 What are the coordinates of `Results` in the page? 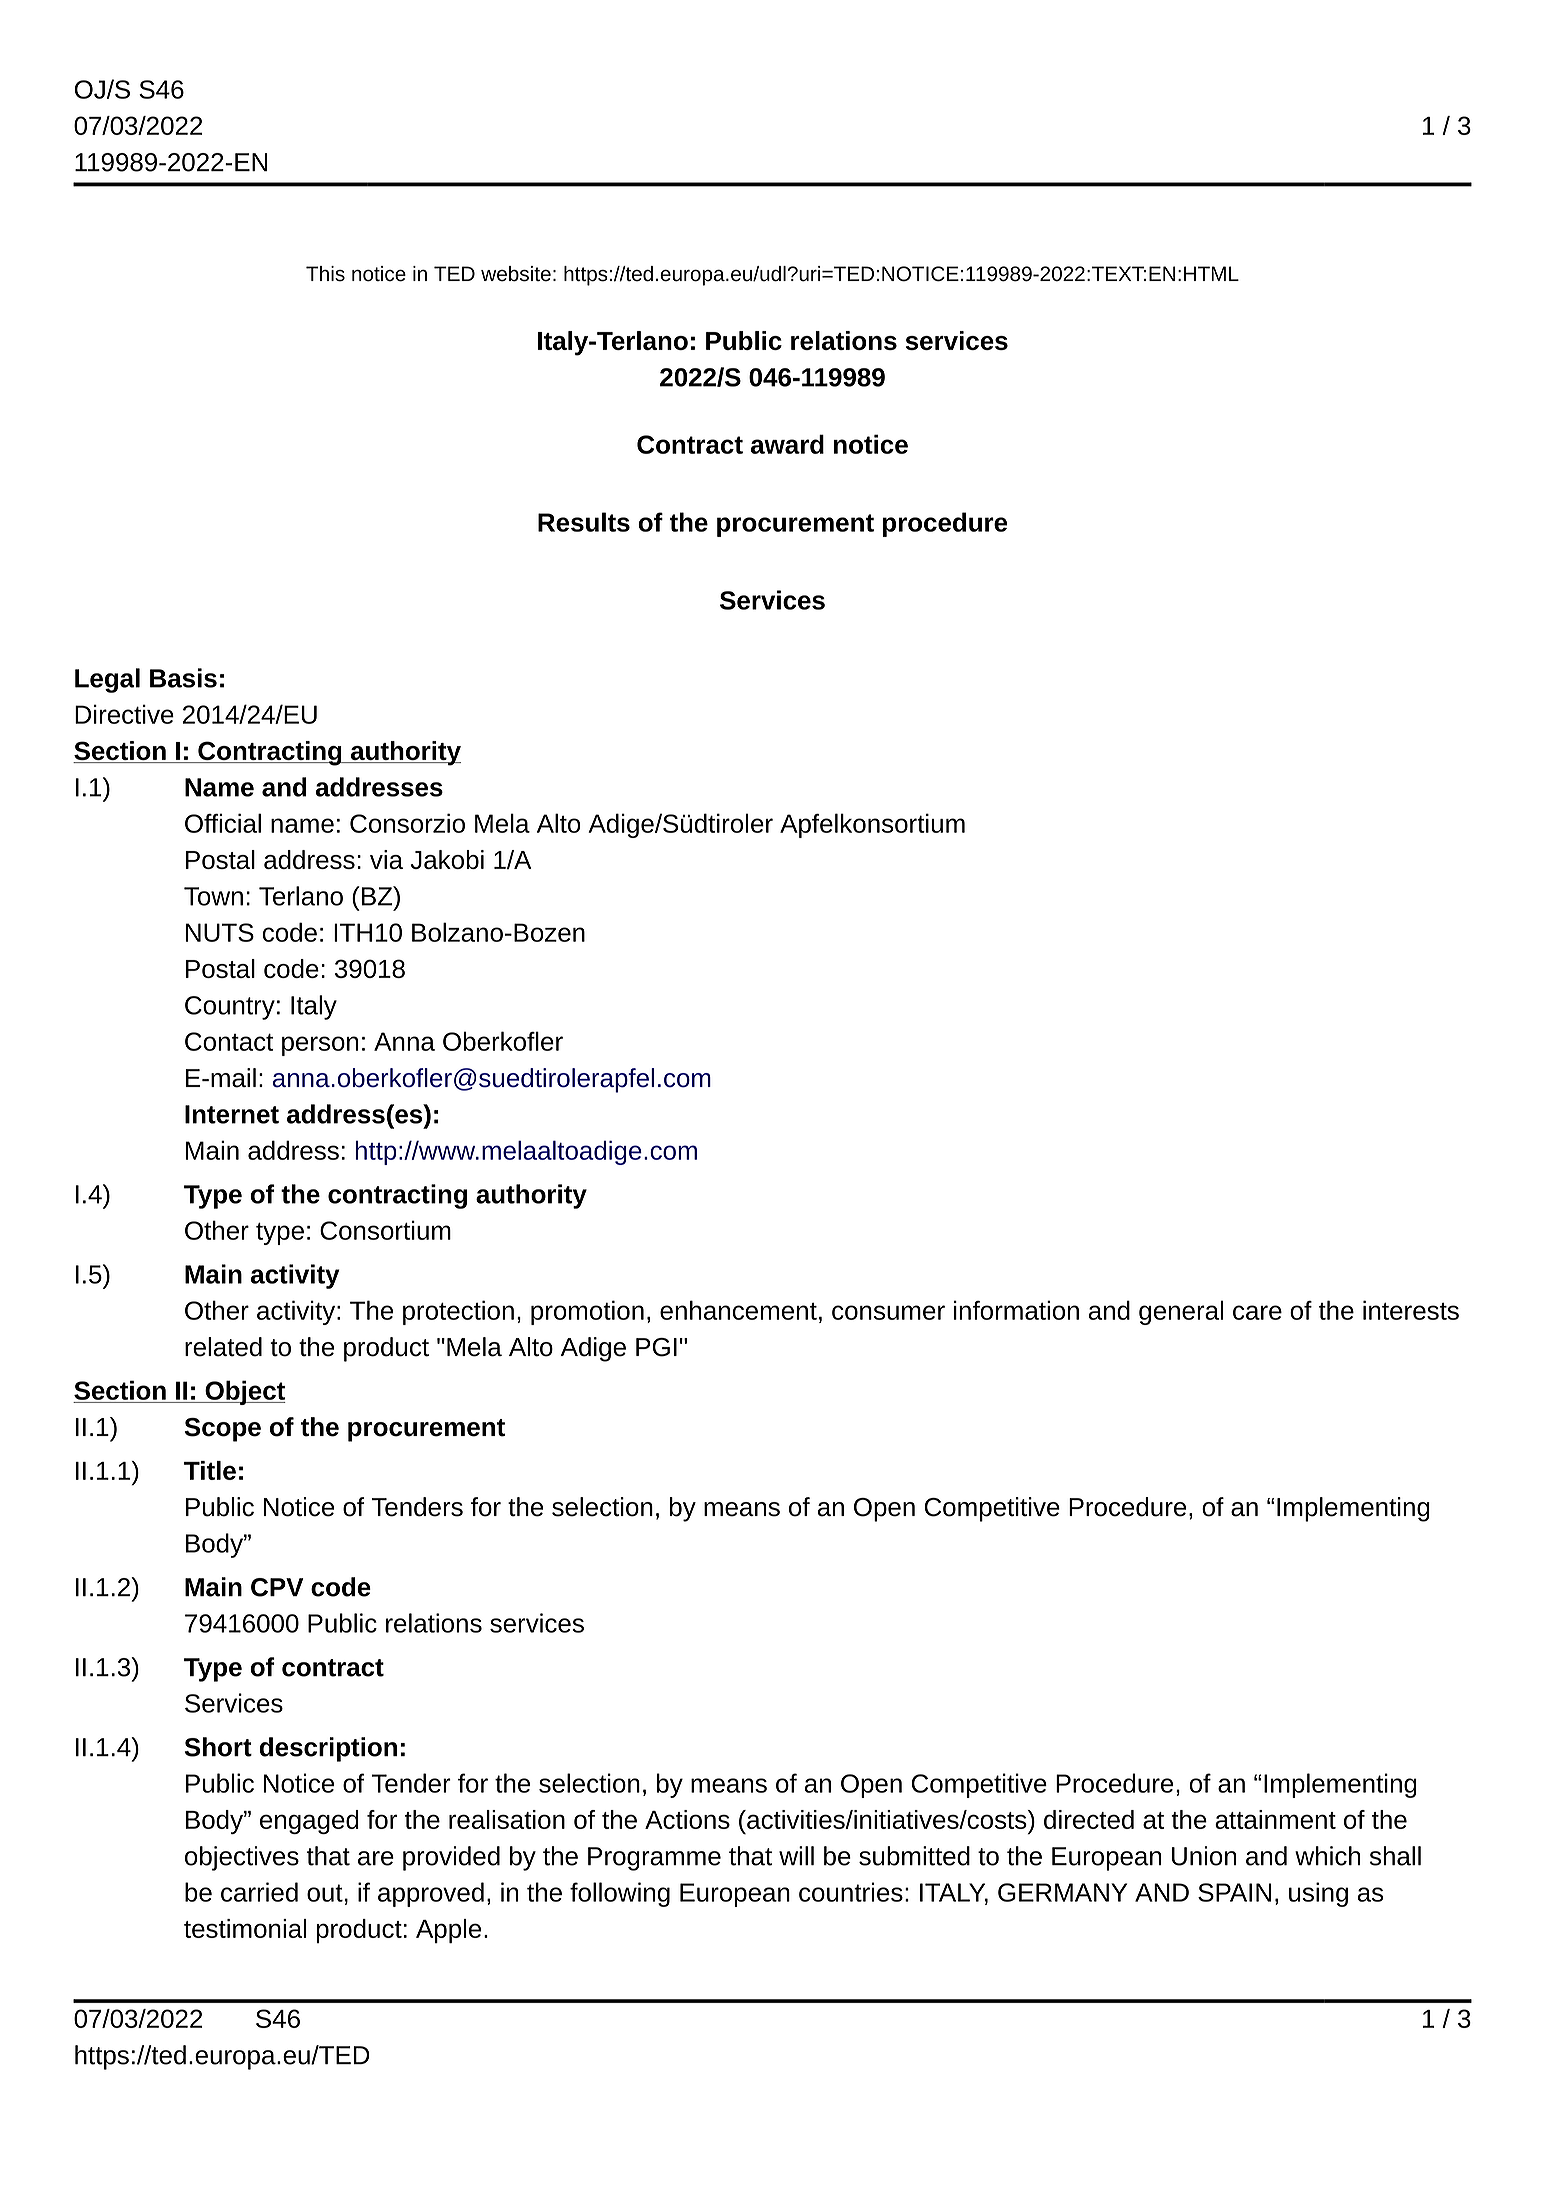 It's located at (584, 522).
